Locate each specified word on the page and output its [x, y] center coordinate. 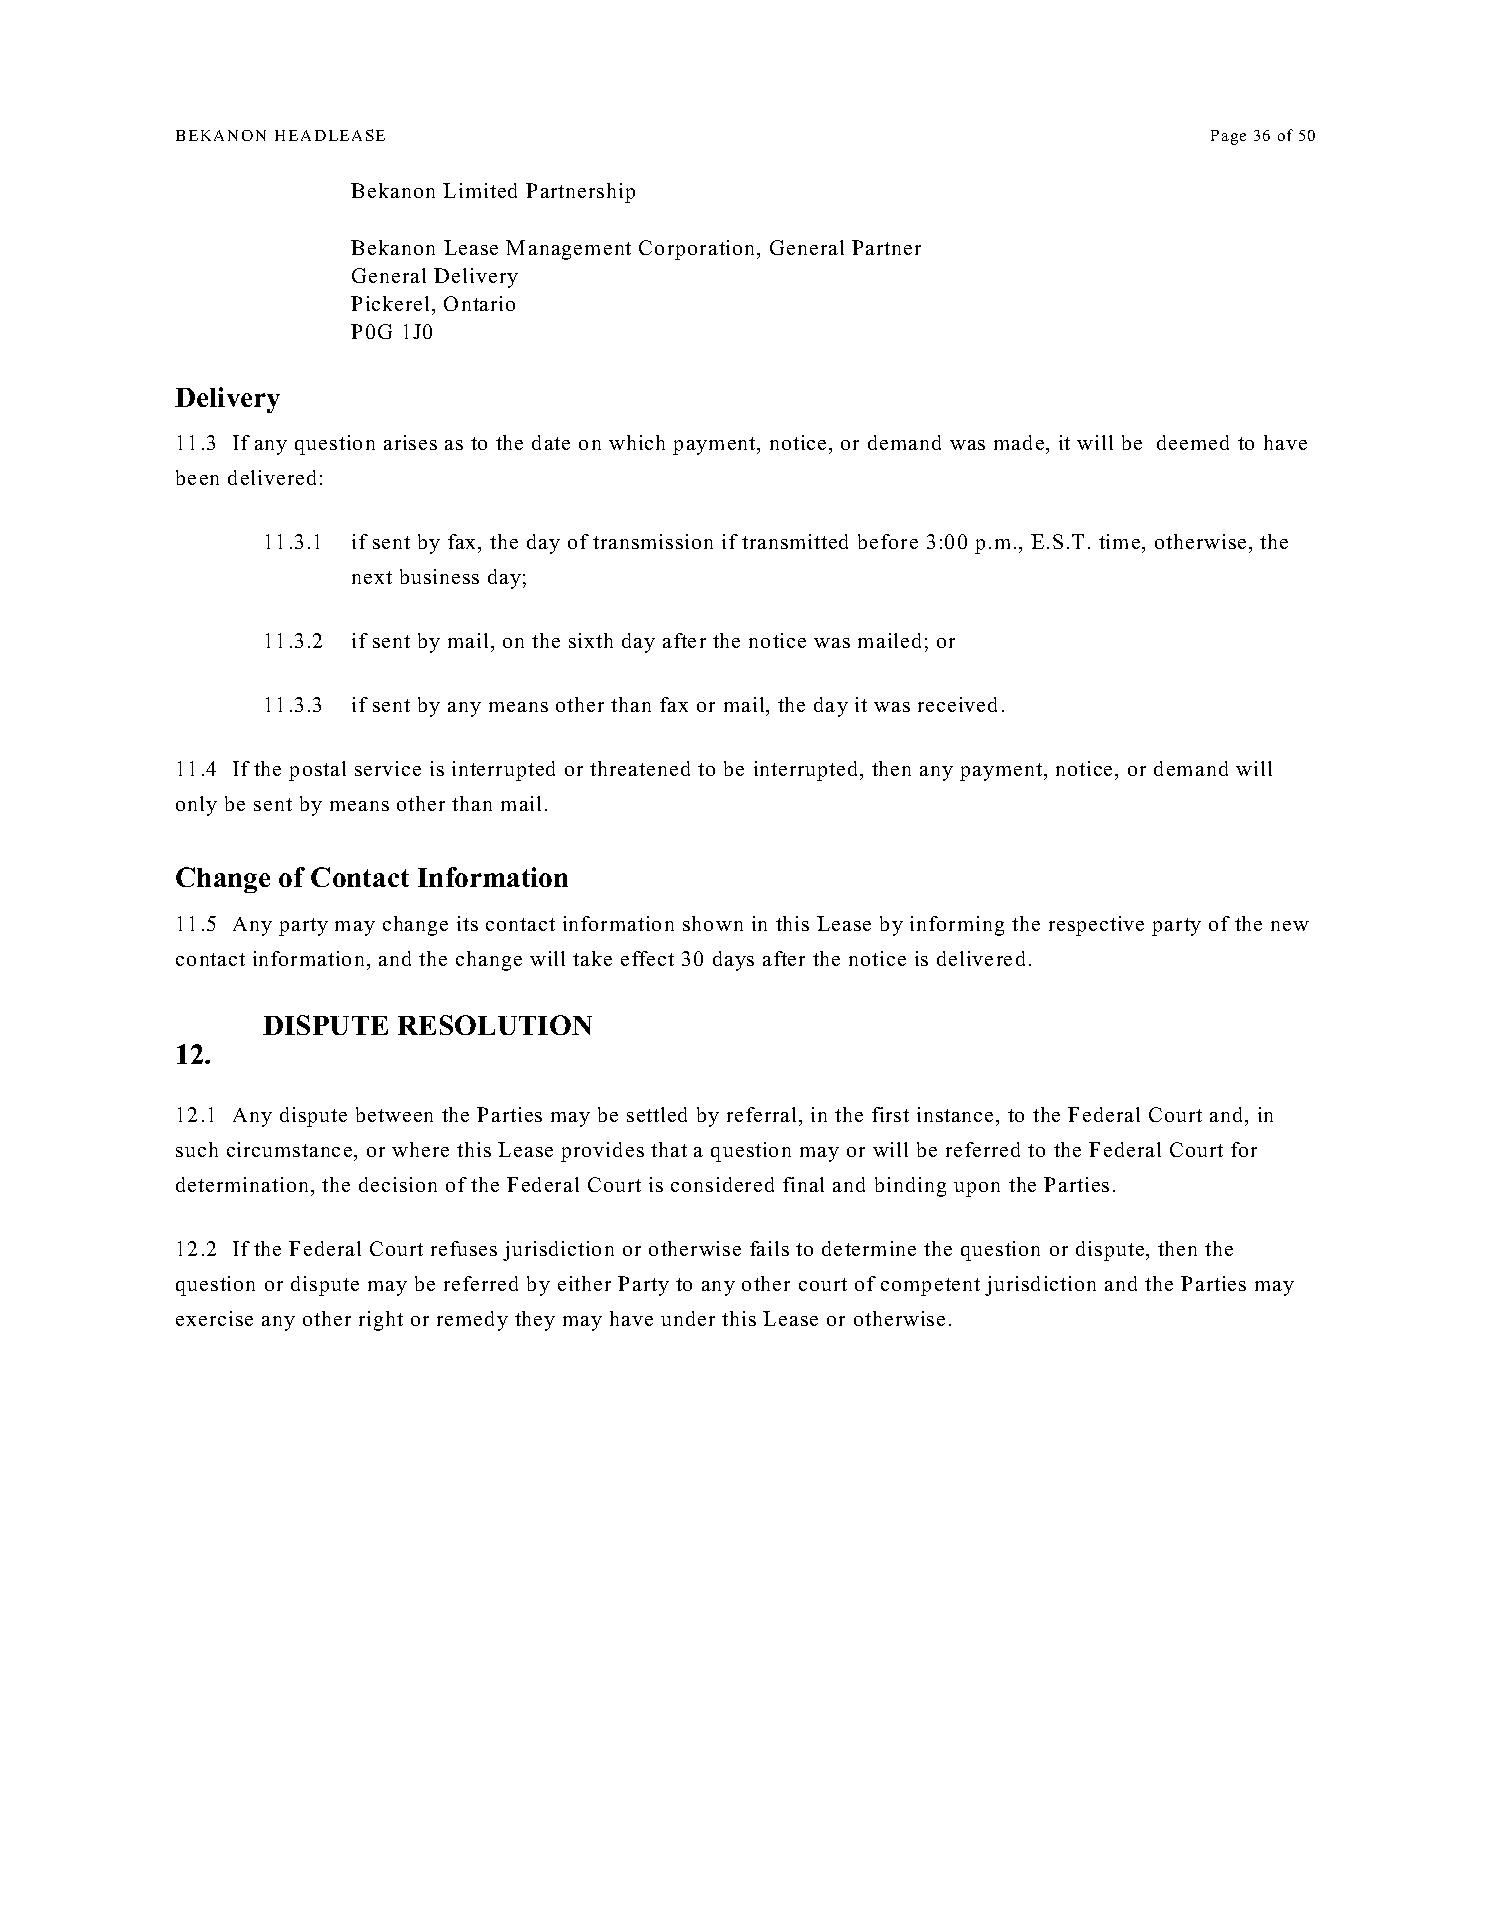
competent [930, 1287]
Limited [480, 190]
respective [1096, 926]
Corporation [698, 250]
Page [1228, 137]
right [381, 1321]
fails [769, 1248]
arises [410, 442]
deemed [1193, 442]
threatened [640, 768]
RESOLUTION [495, 1025]
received [957, 704]
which [637, 442]
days [733, 961]
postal [317, 771]
